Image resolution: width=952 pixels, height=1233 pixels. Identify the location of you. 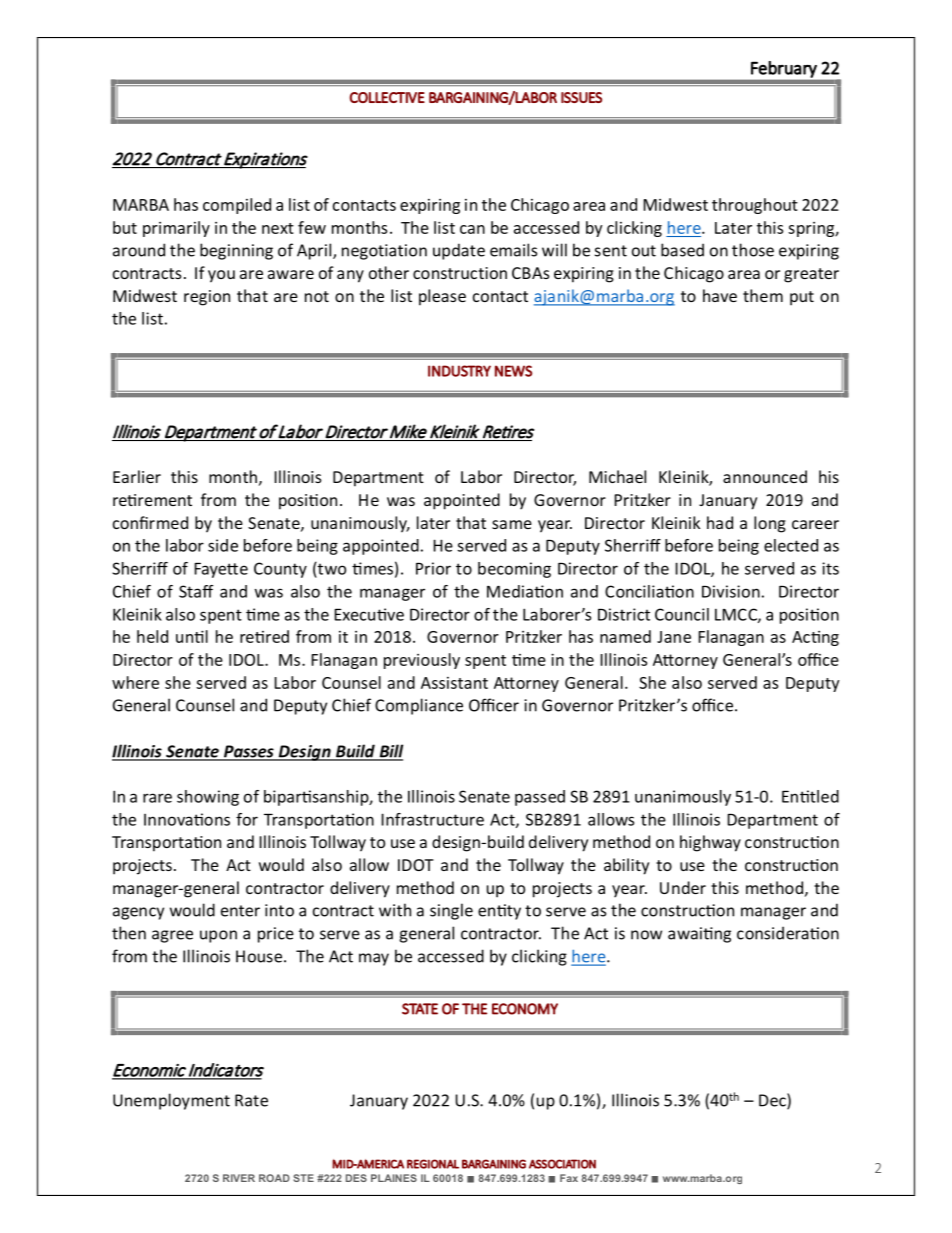
(221, 276).
